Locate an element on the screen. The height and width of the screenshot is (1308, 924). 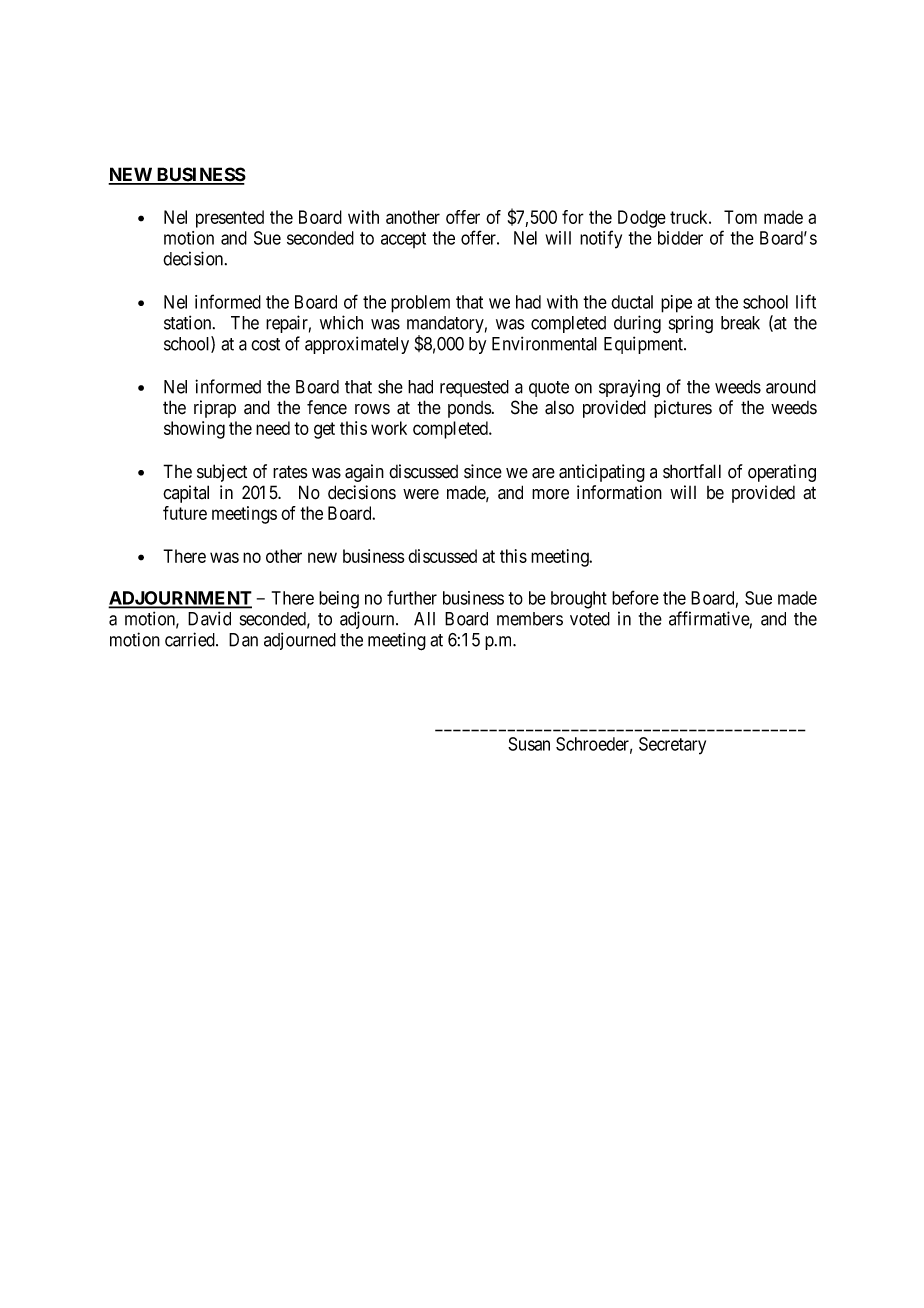
further is located at coordinates (412, 597).
